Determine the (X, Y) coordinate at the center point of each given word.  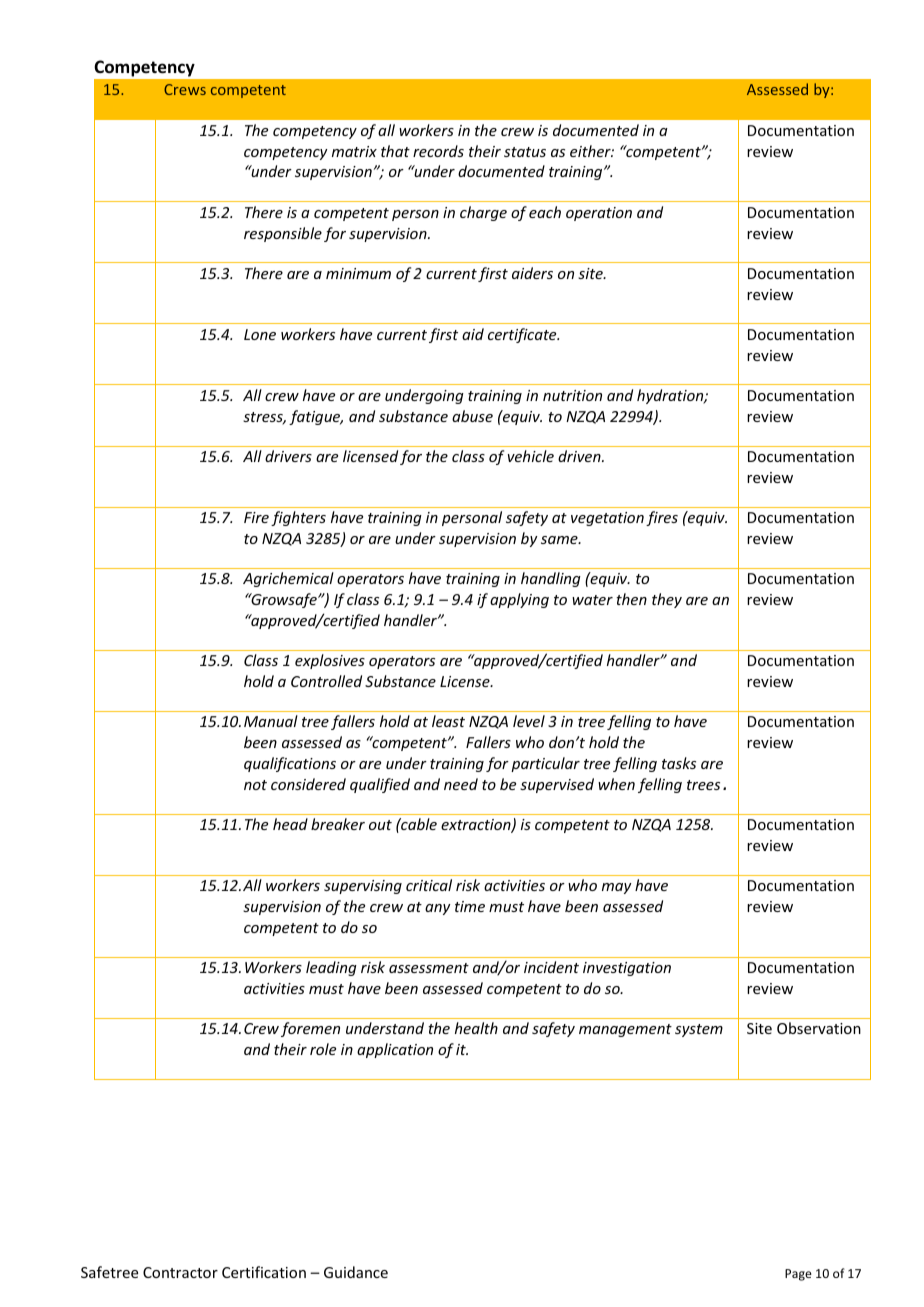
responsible (283, 234)
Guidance (356, 1272)
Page (798, 1275)
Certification (264, 1272)
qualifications (290, 764)
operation (599, 214)
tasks (679, 763)
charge (483, 213)
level (529, 721)
